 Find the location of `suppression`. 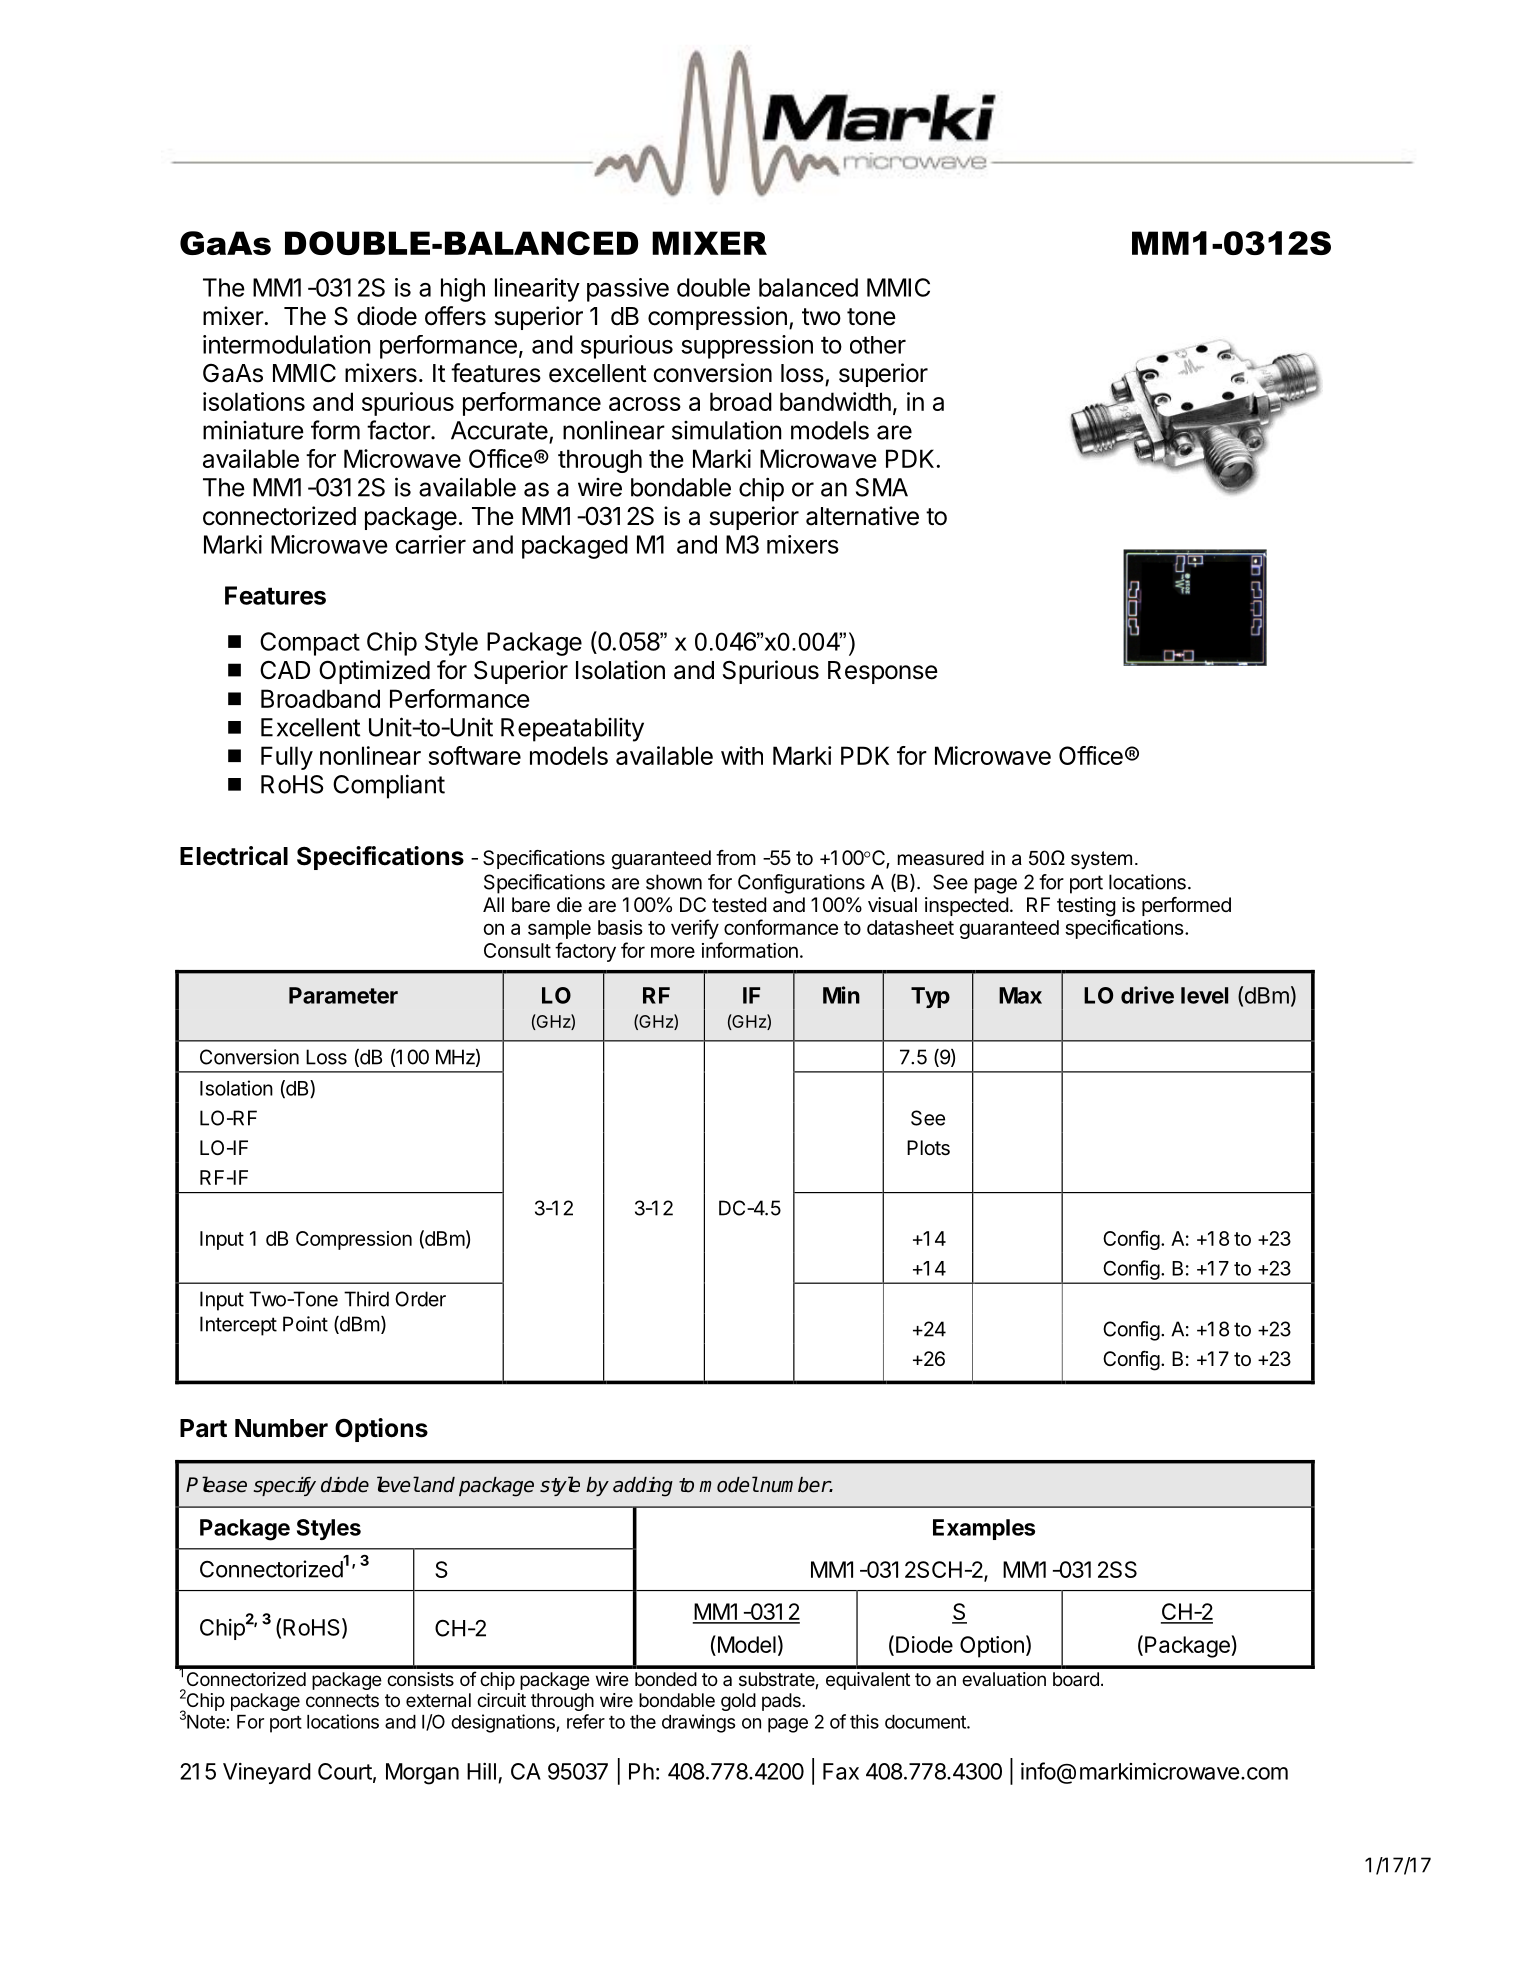

suppression is located at coordinates (747, 347).
